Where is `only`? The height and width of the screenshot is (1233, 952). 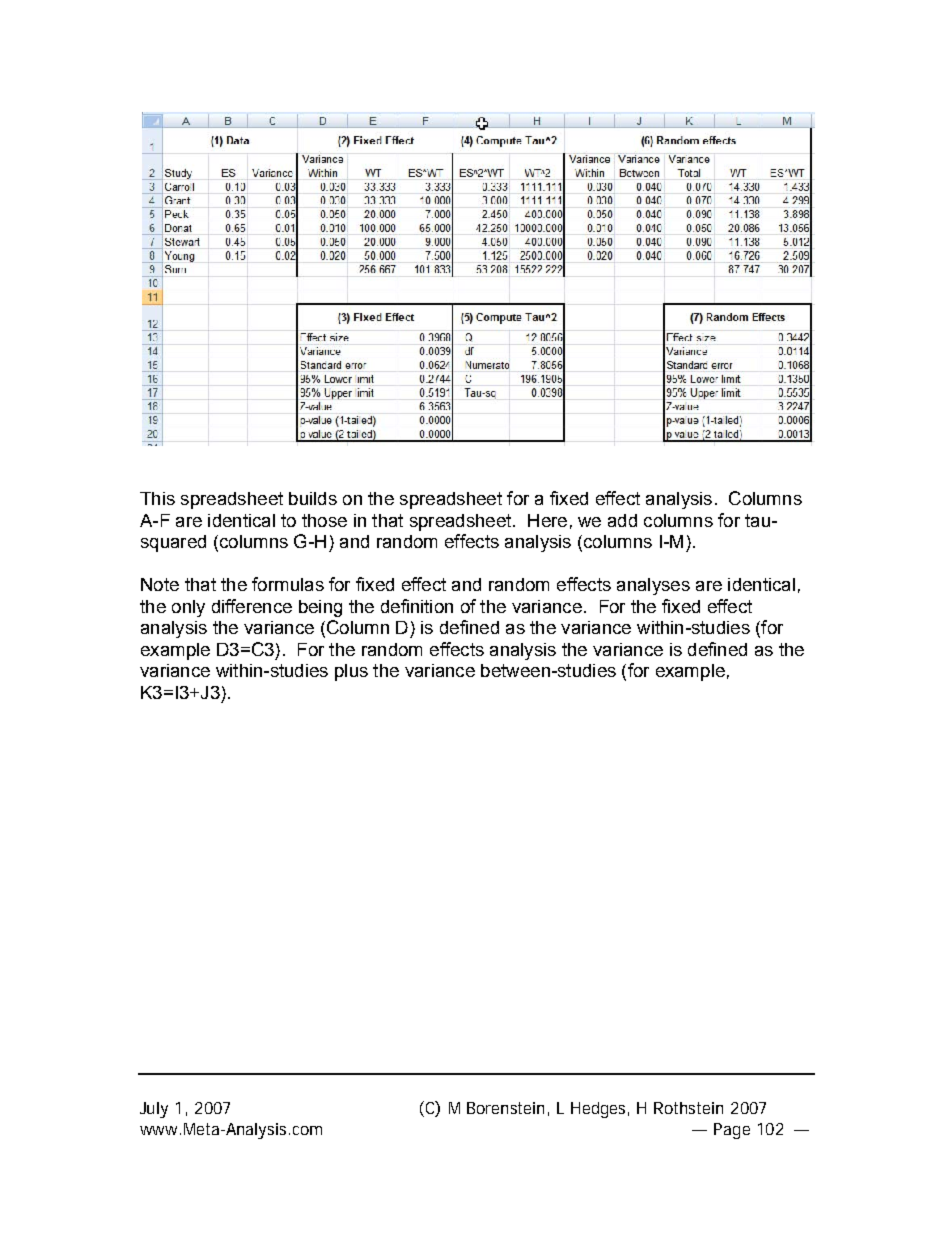 only is located at coordinates (188, 608).
